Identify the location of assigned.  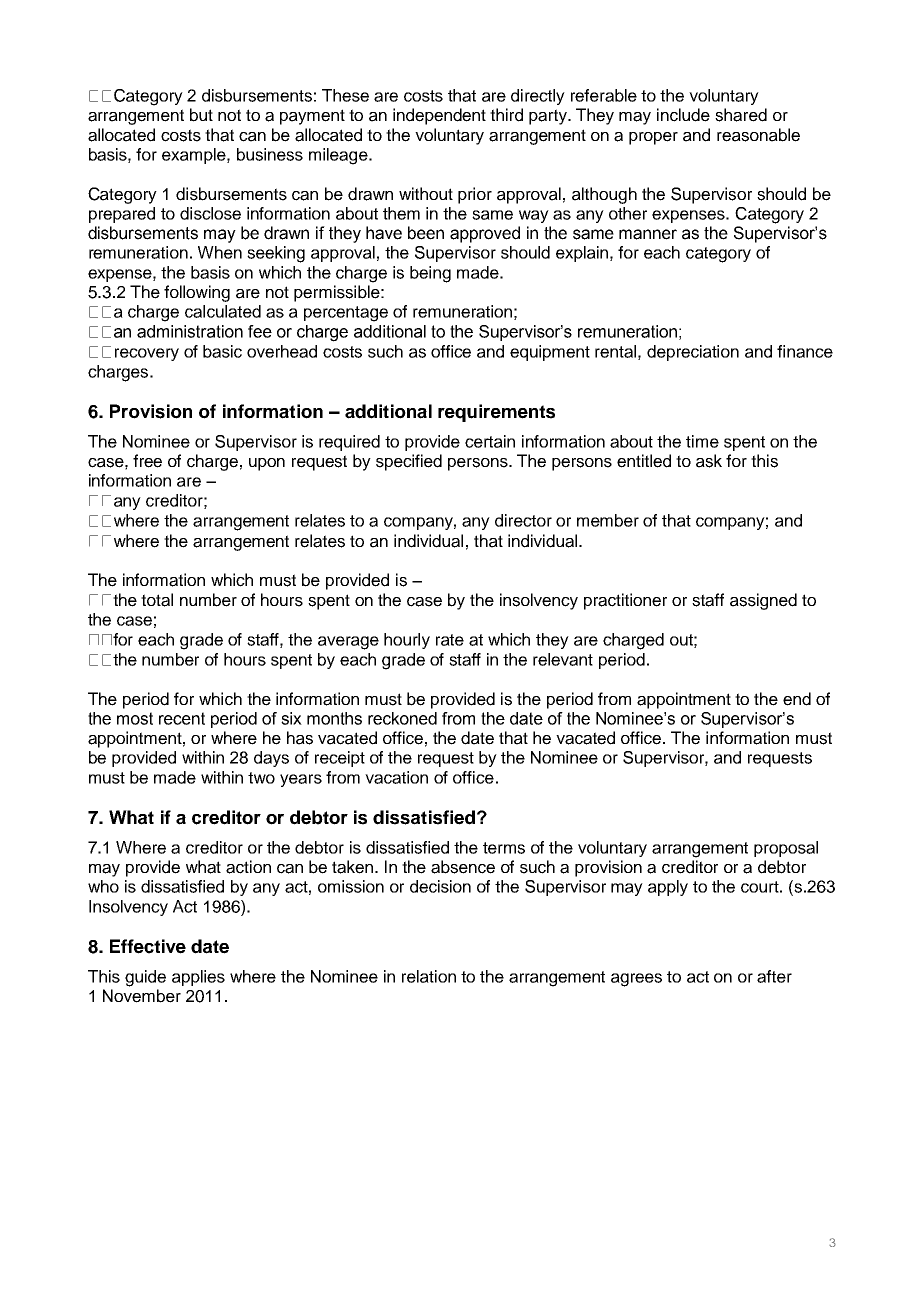
(763, 601).
